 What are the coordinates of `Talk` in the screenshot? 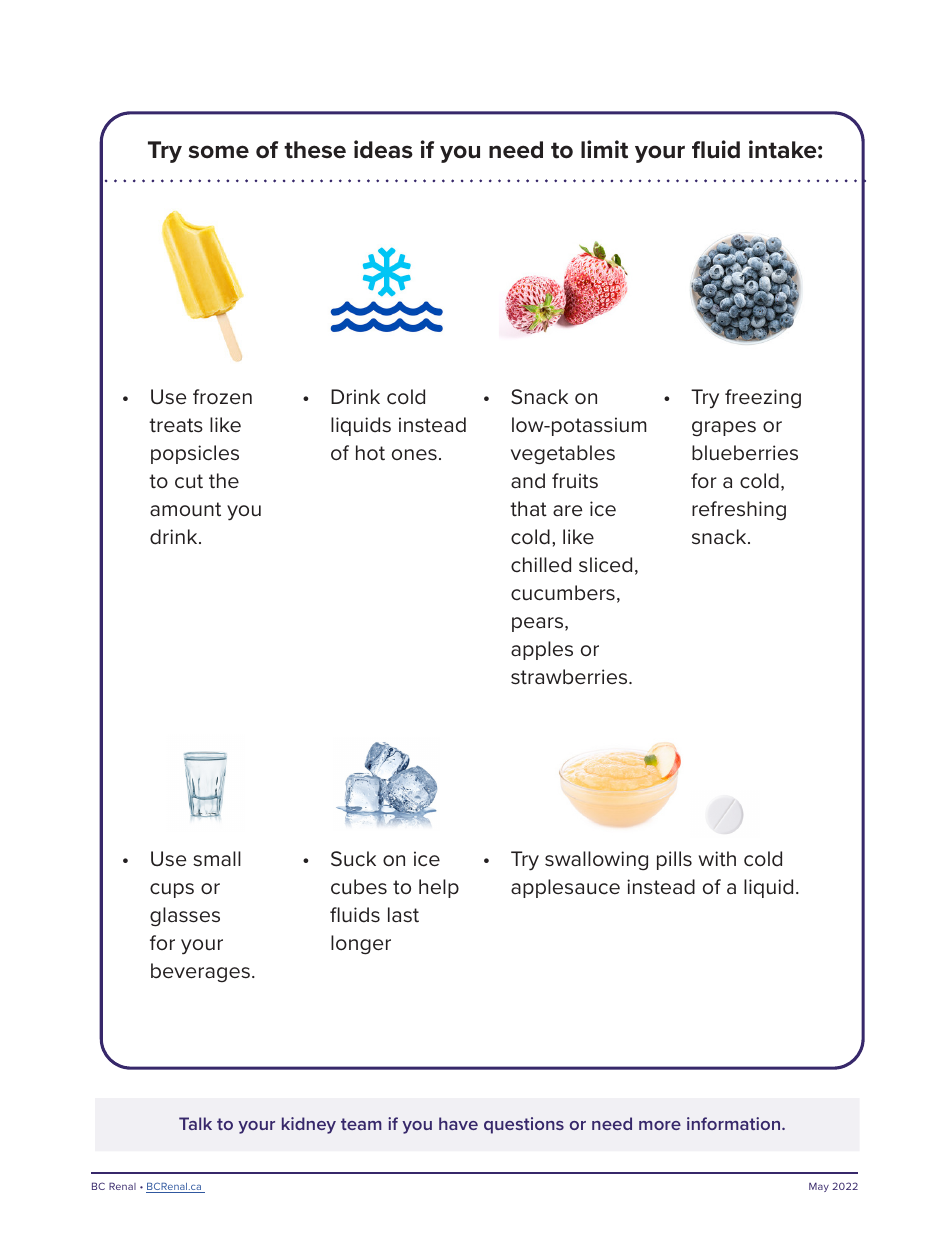 It's located at (195, 1123).
